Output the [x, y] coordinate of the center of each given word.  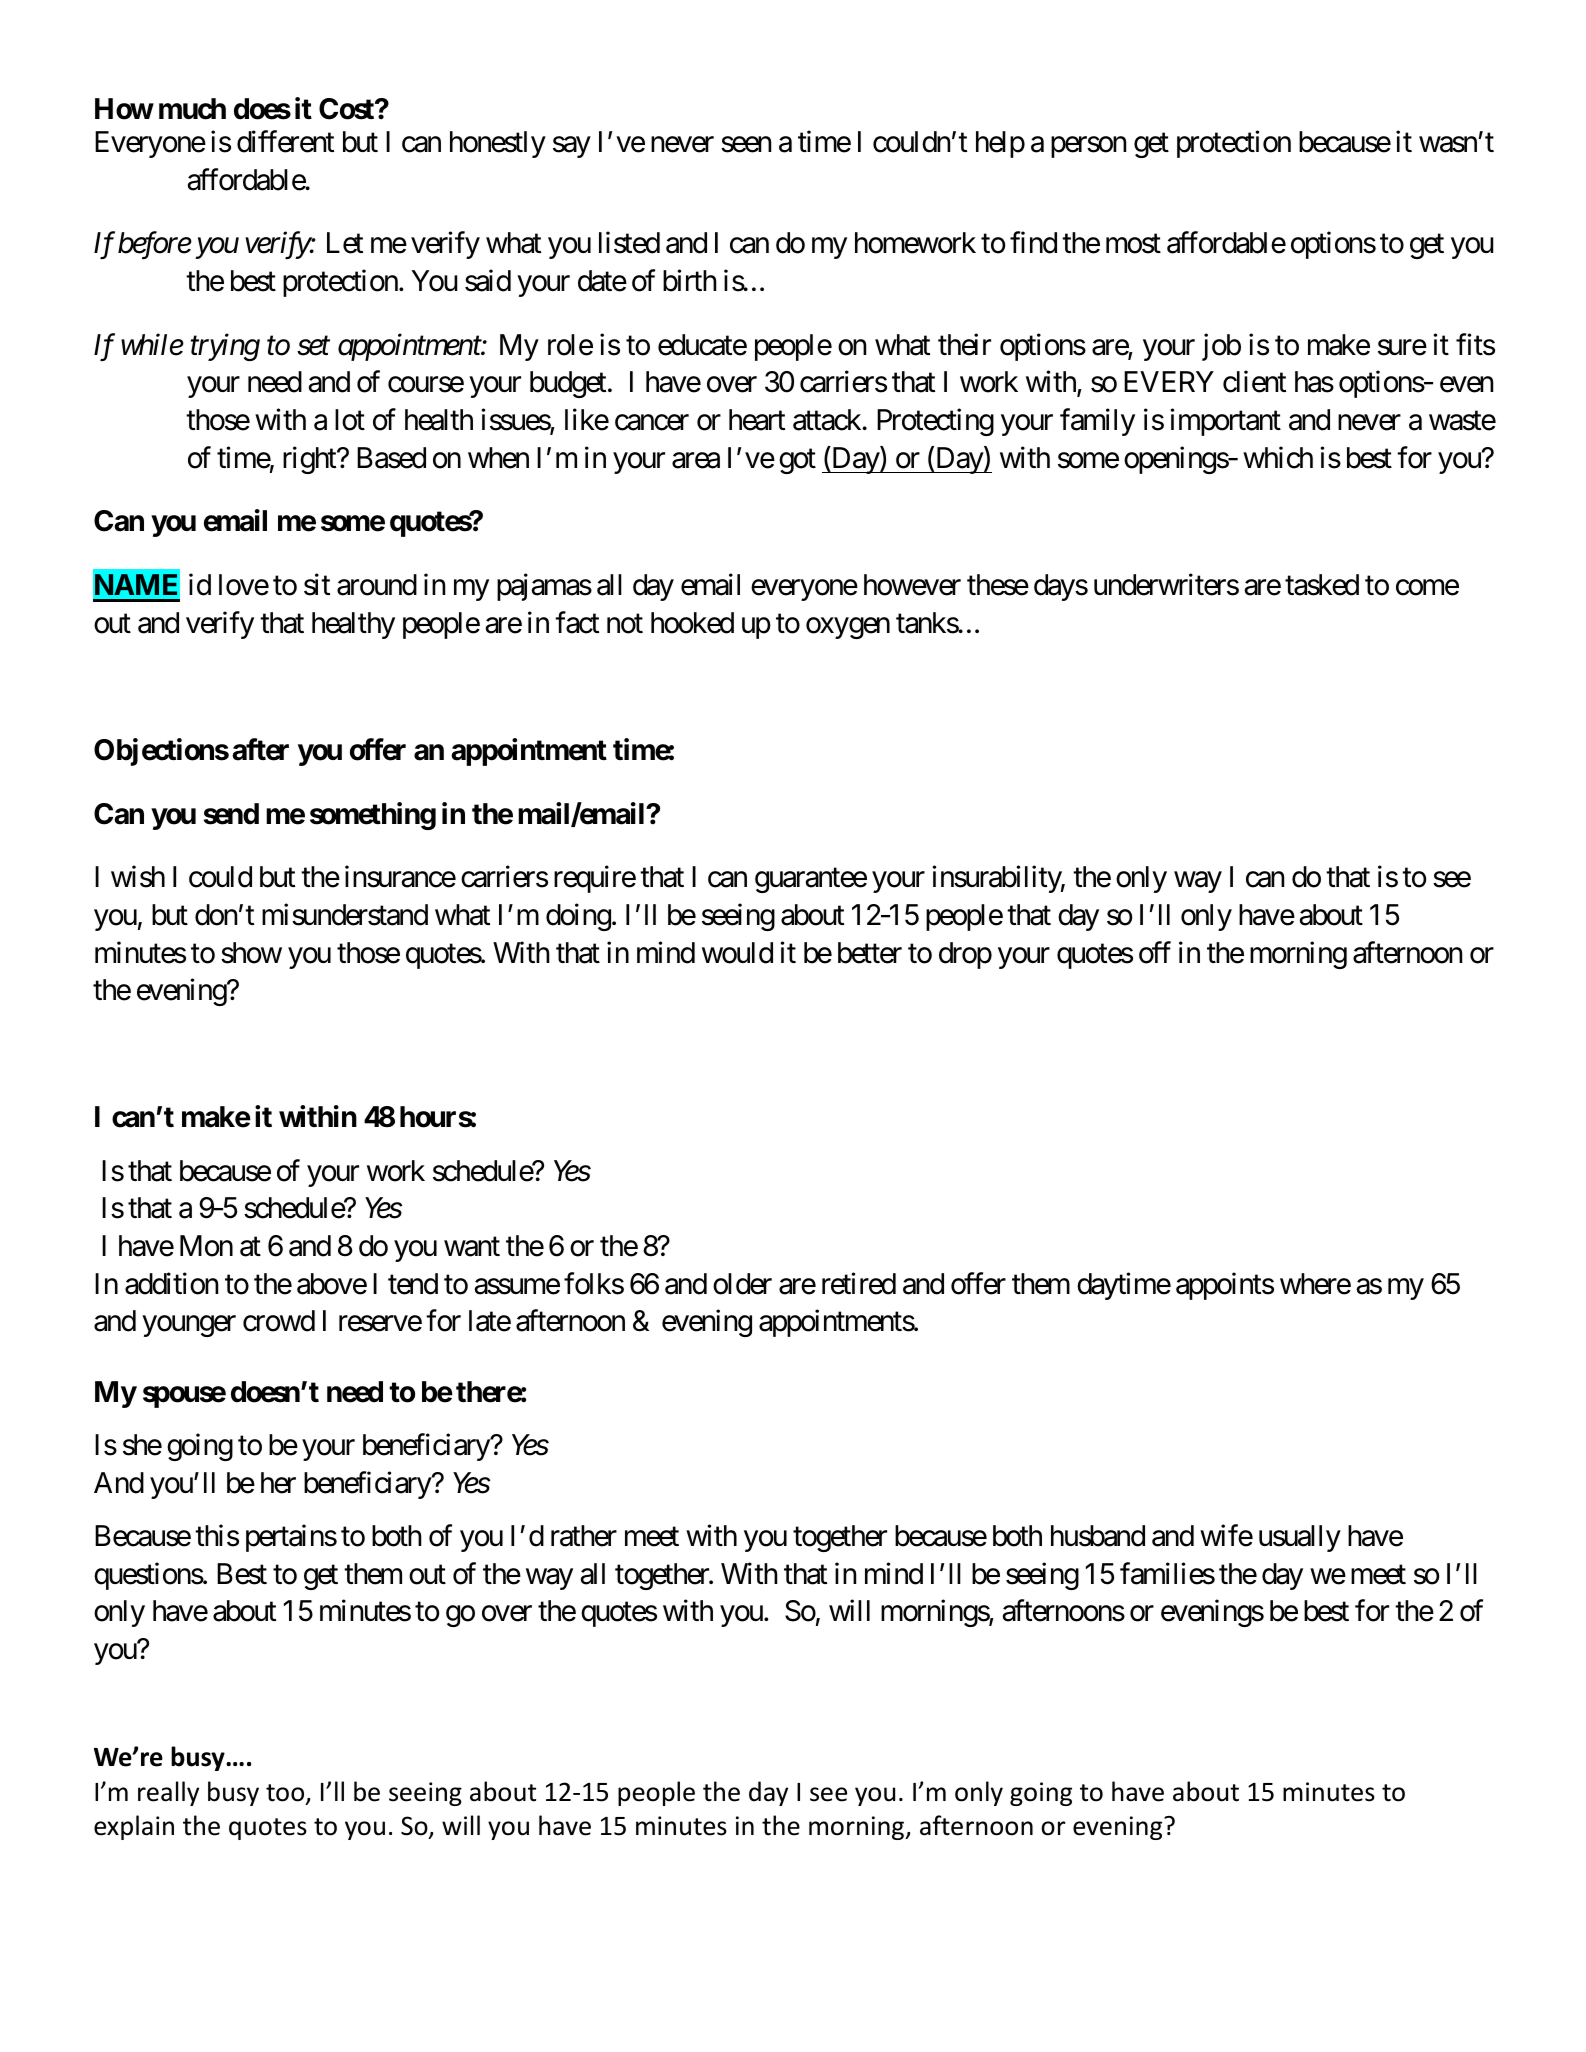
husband [1098, 1536]
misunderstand [345, 914]
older [742, 1284]
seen [746, 145]
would [737, 953]
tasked [1322, 585]
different [285, 142]
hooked [692, 623]
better [870, 953]
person [1088, 147]
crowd [279, 1321]
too [286, 1794]
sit [317, 585]
